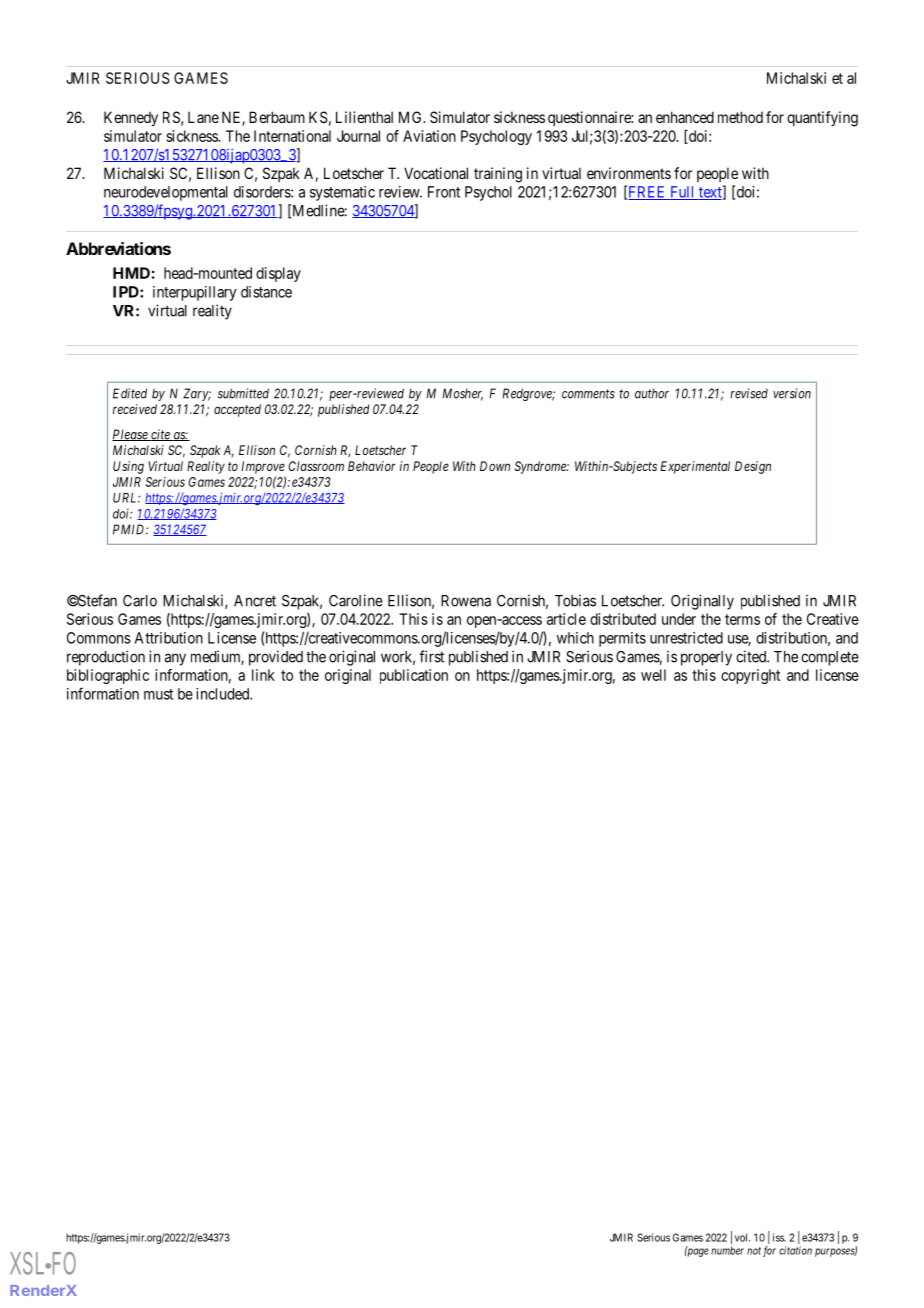 The height and width of the image is (1308, 924). I want to click on first, so click(431, 656).
